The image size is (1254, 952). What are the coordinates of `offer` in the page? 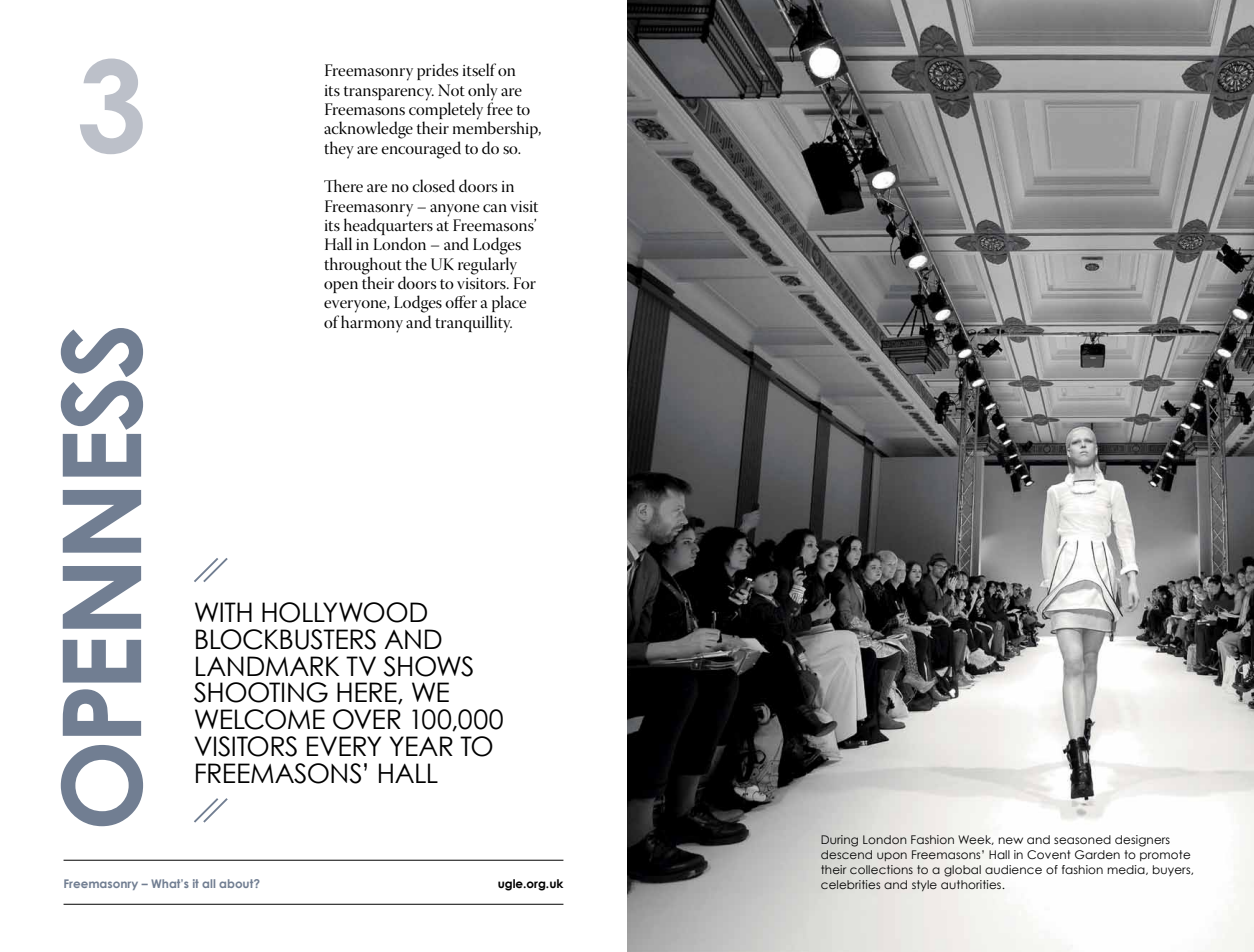 It's located at (461, 302).
